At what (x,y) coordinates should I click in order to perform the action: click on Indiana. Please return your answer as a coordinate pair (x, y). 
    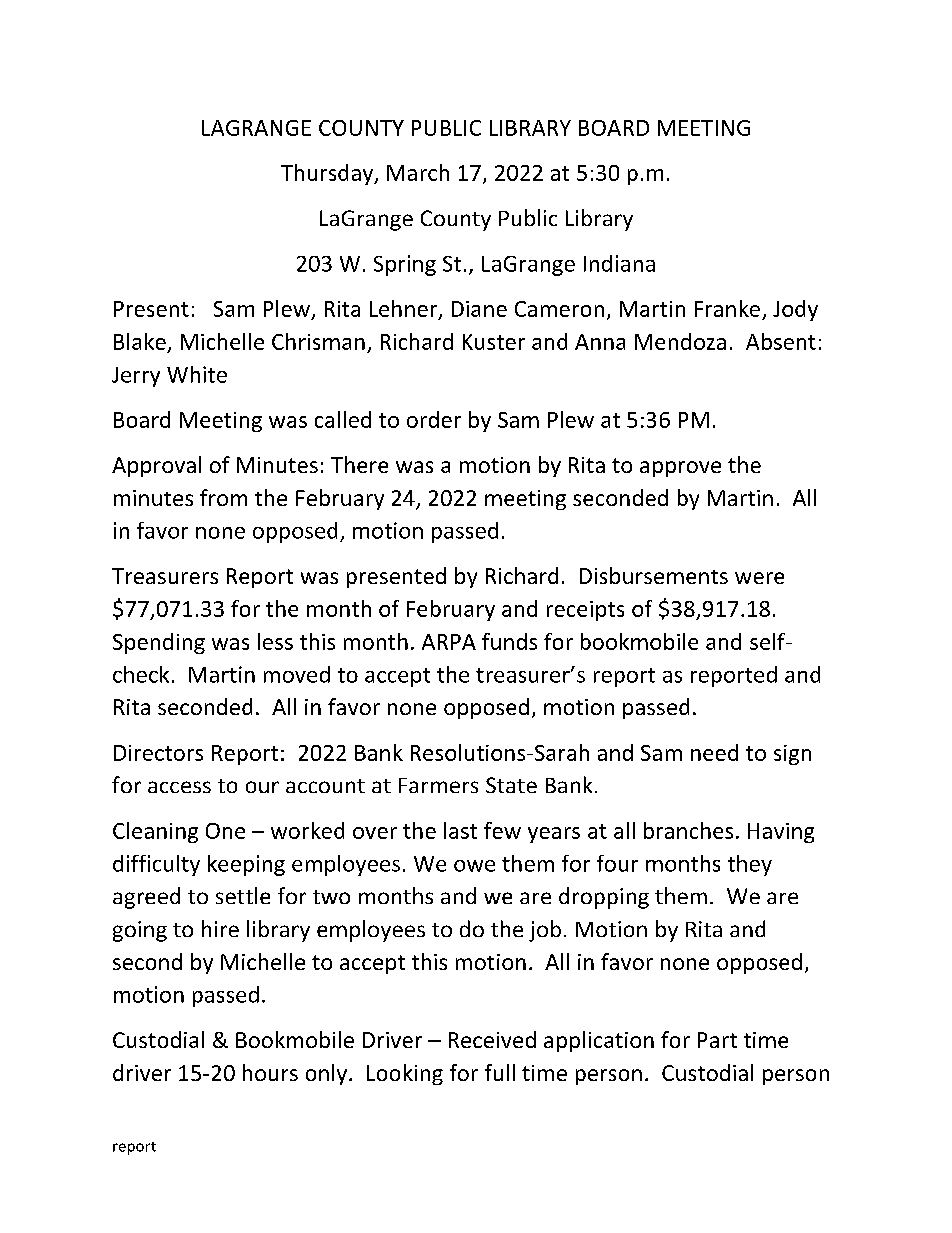
    Looking at the image, I should click on (619, 263).
